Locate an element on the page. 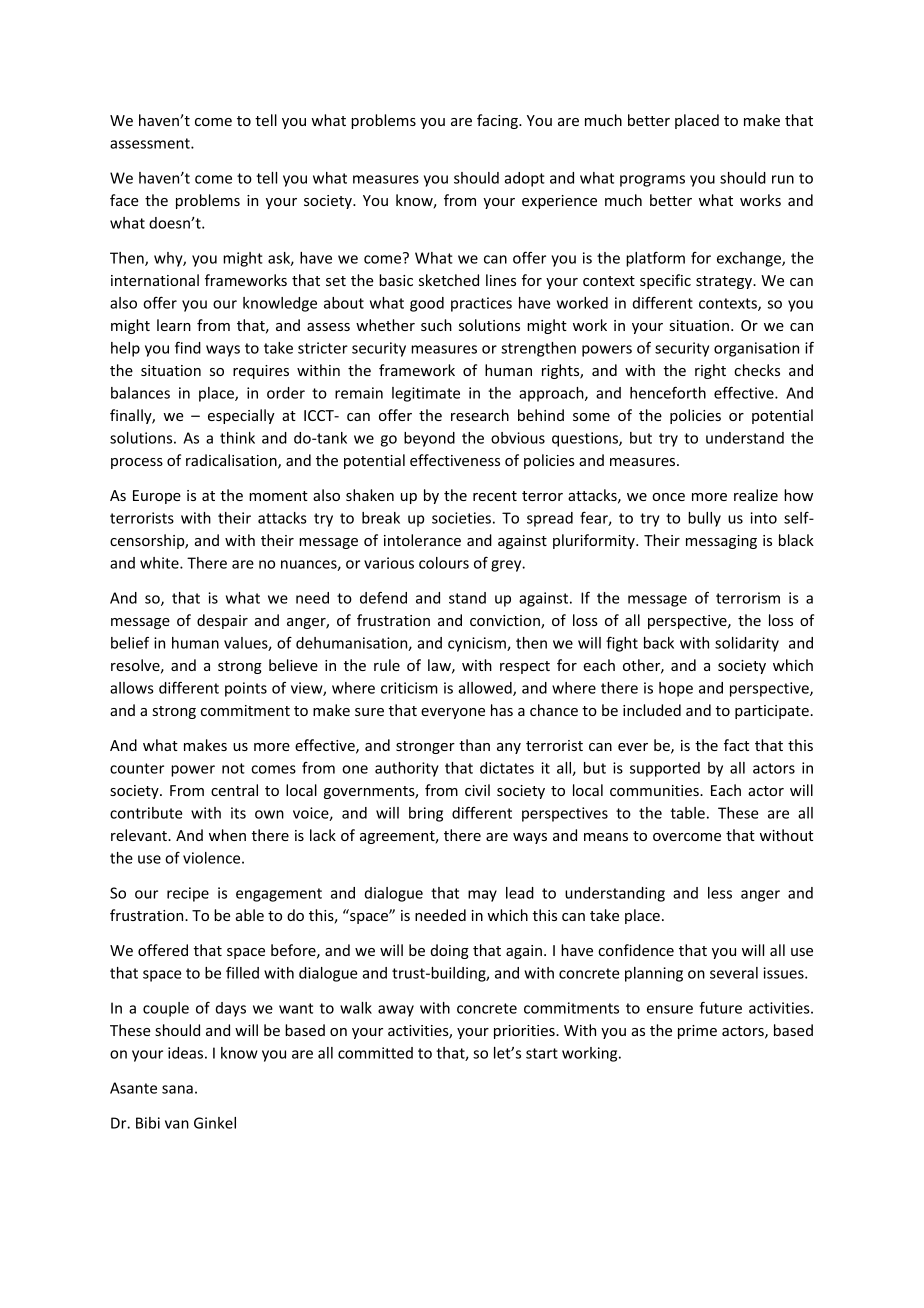  prime is located at coordinates (697, 1032).
